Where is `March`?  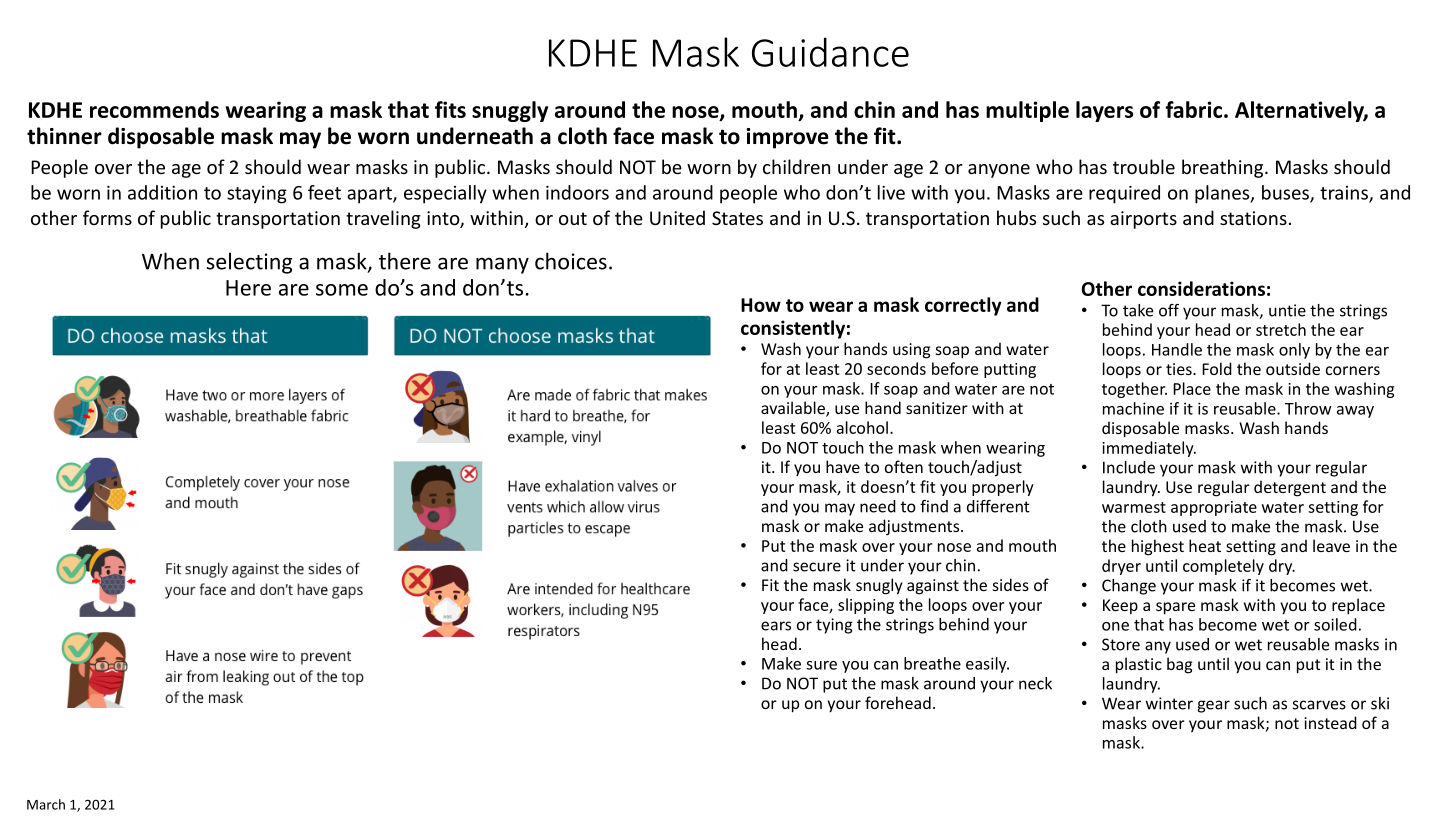 March is located at coordinates (46, 804).
